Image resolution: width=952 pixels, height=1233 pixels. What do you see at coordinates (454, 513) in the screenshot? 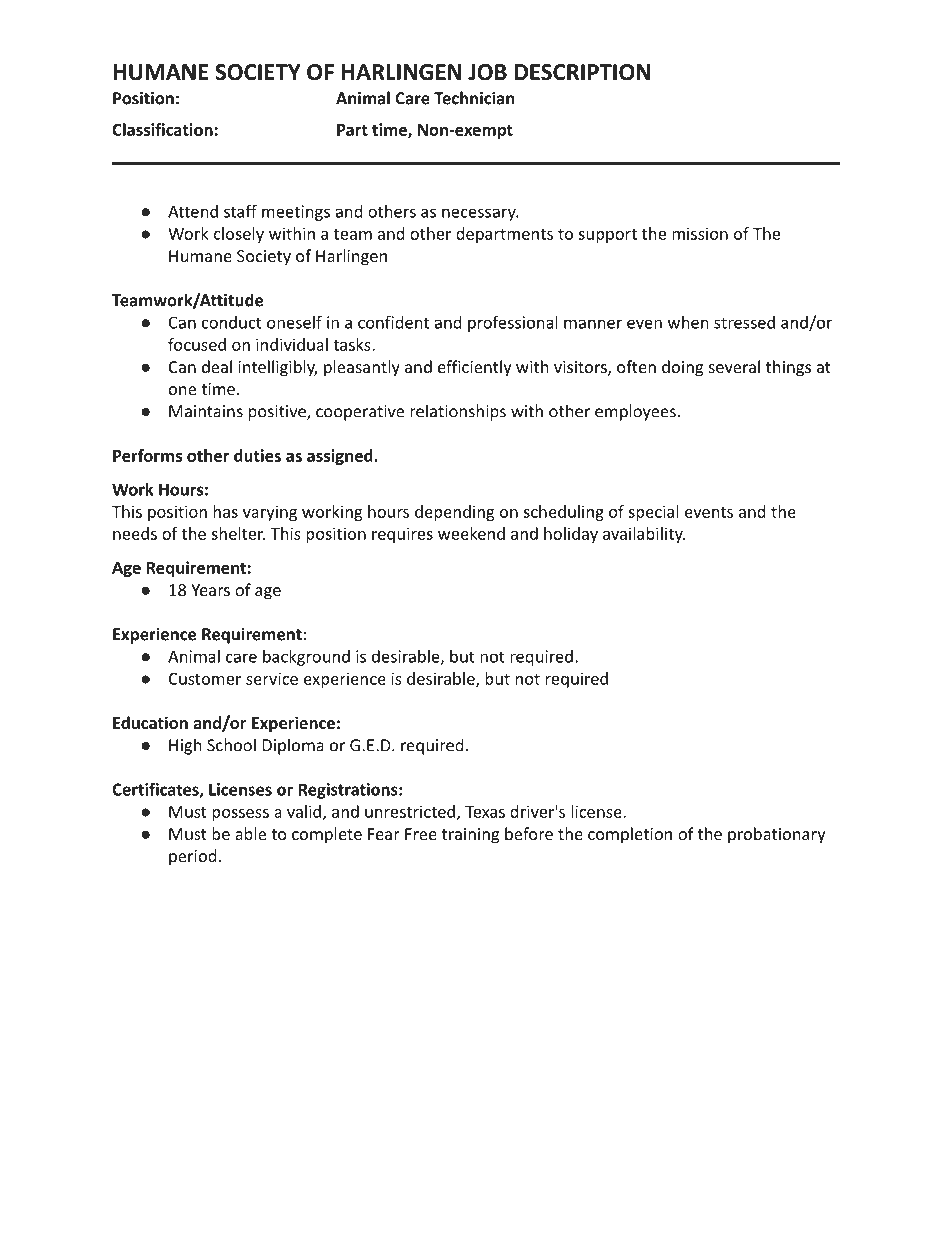
I see `depending` at bounding box center [454, 513].
